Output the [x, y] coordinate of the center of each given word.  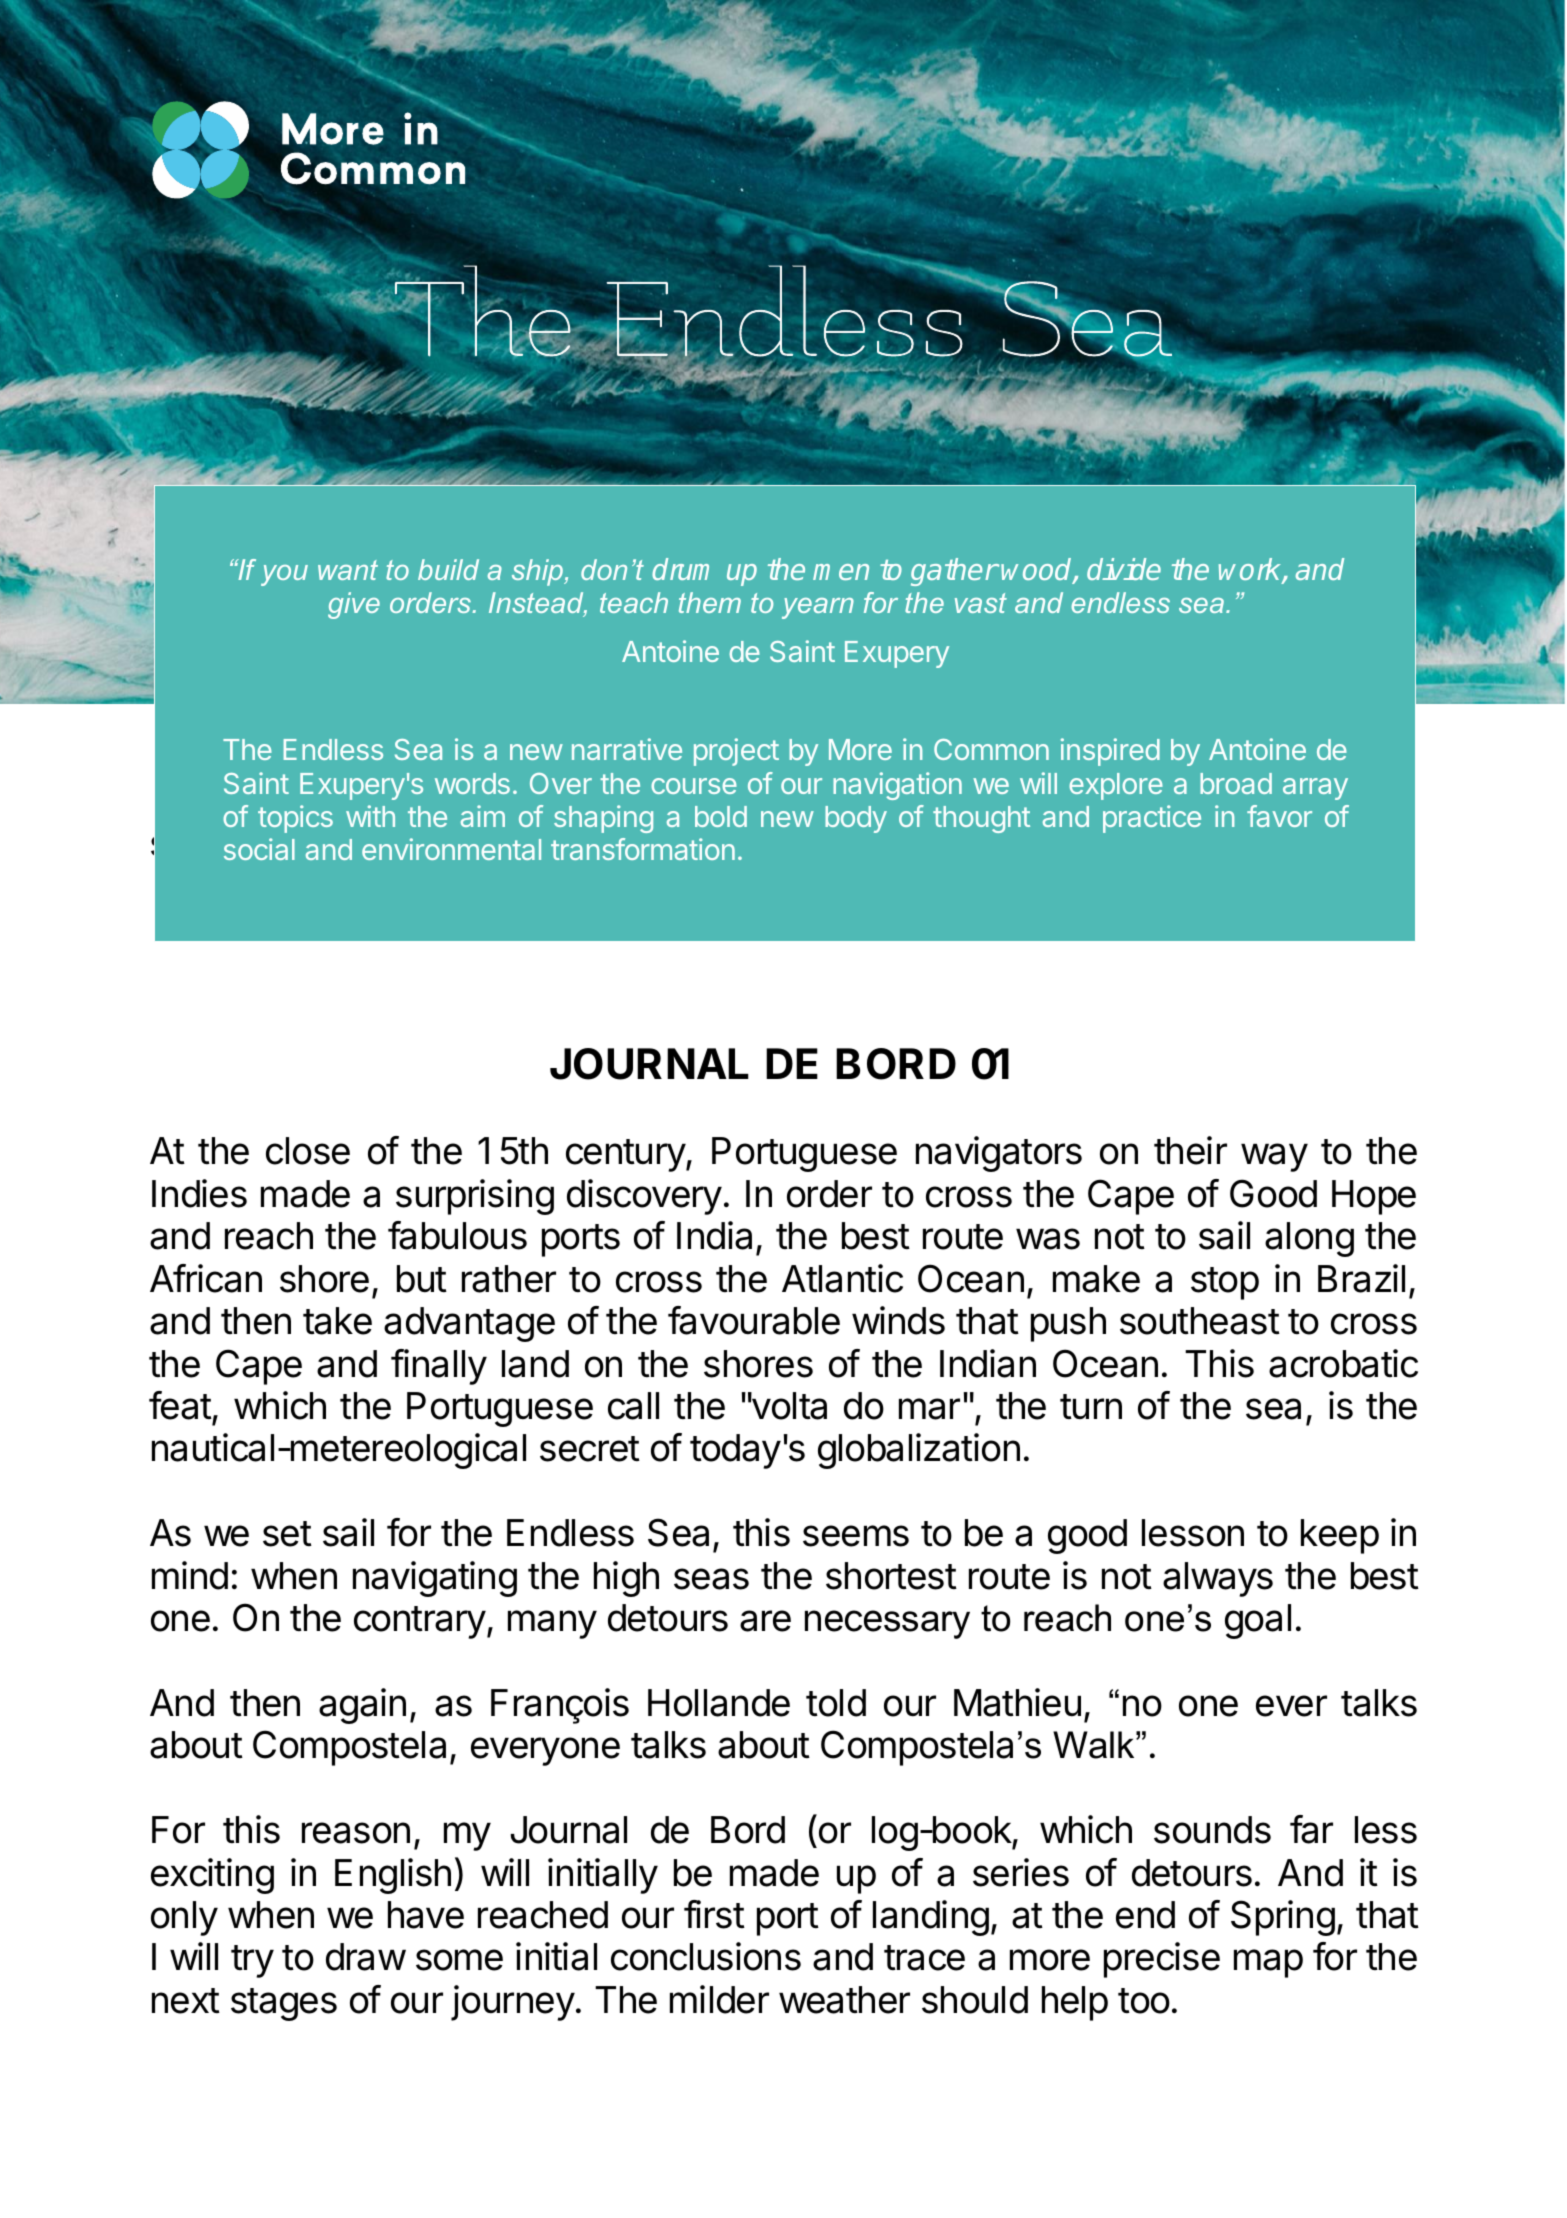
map [1268, 1963]
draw [366, 1957]
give [354, 605]
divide [1124, 569]
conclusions [706, 1956]
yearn [818, 608]
